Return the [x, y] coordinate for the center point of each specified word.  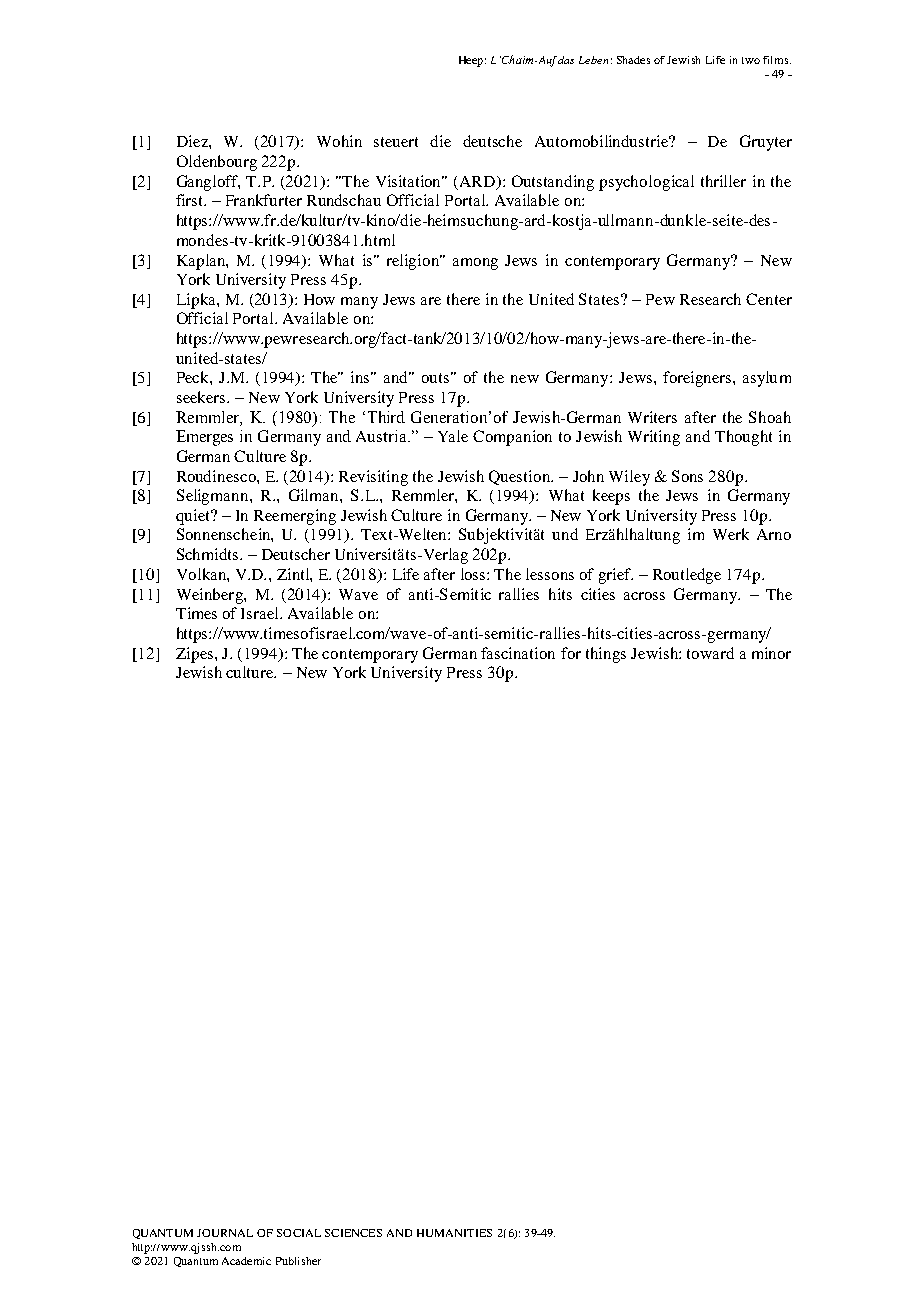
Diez [193, 141]
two [751, 60]
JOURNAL [225, 1233]
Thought [743, 438]
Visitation [410, 181]
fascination [518, 653]
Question [521, 477]
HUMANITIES [454, 1233]
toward [710, 653]
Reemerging [295, 517]
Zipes [194, 655]
